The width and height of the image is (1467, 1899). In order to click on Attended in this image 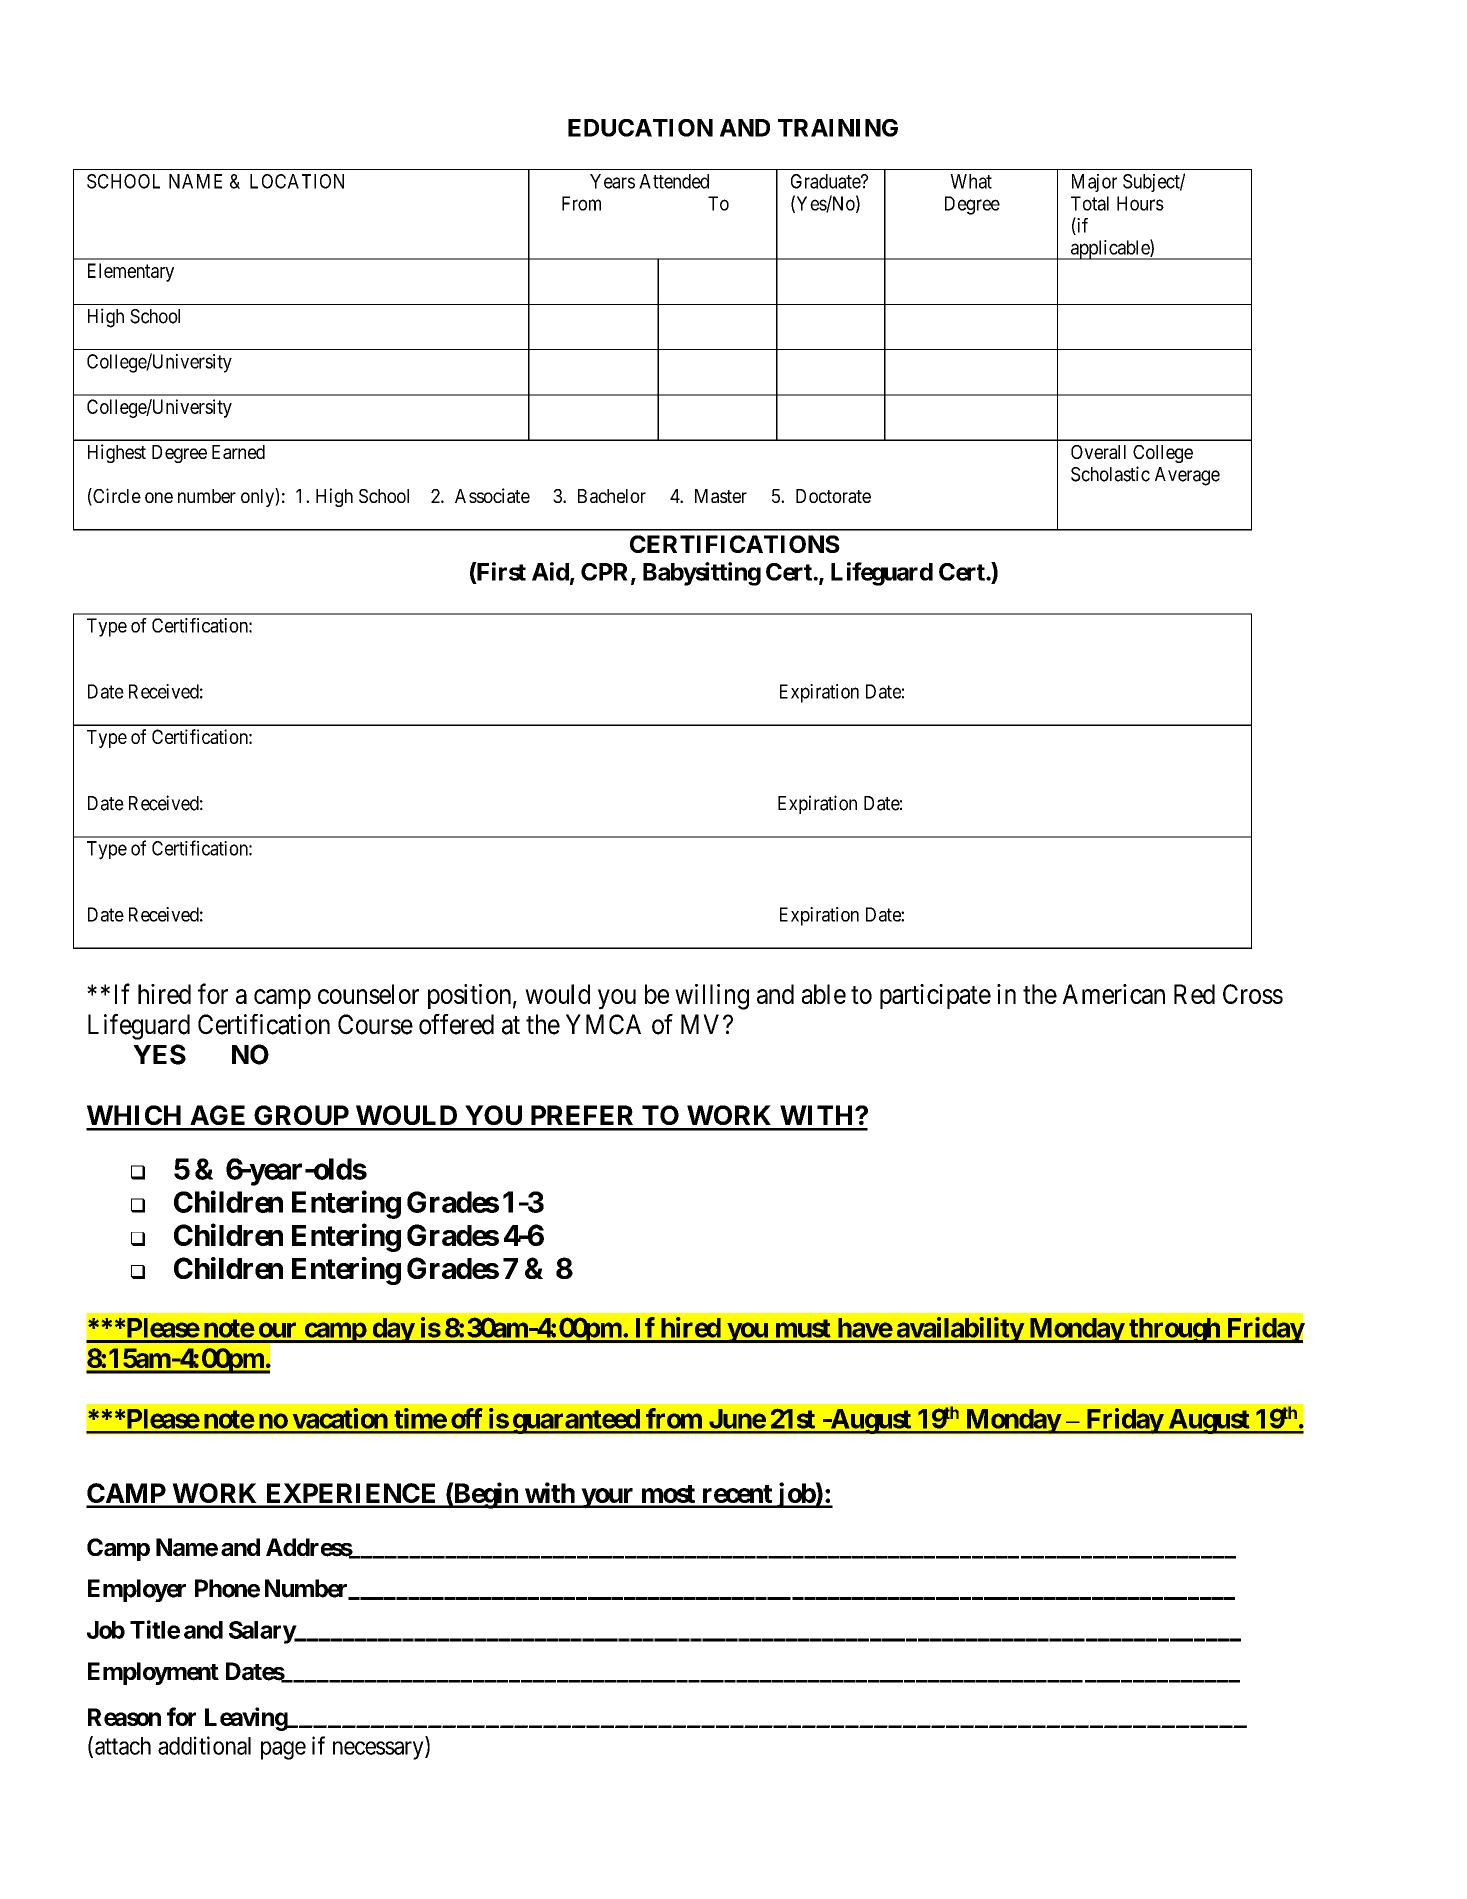, I will do `click(674, 181)`.
